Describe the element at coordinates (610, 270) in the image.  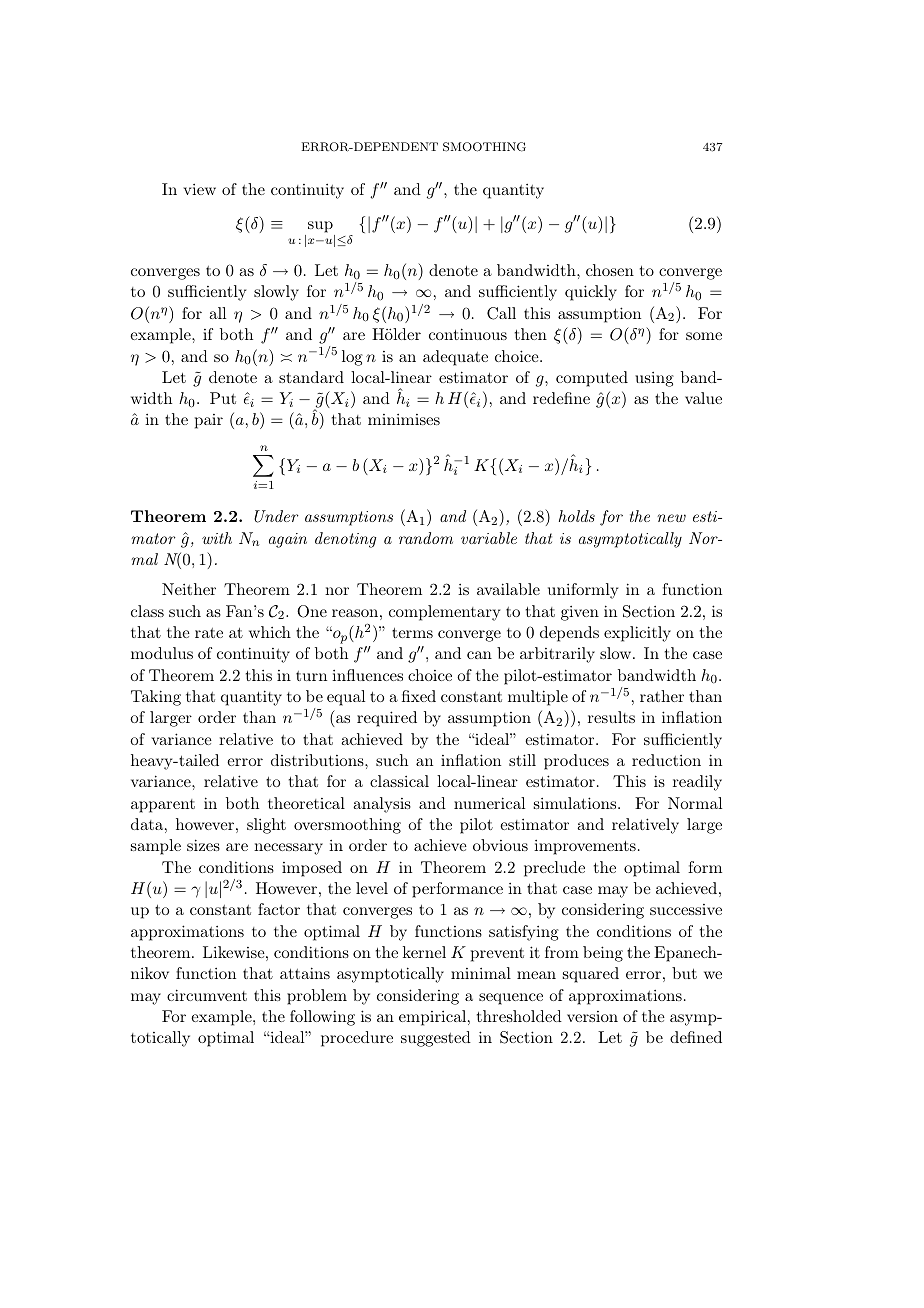
I see `chosen` at that location.
